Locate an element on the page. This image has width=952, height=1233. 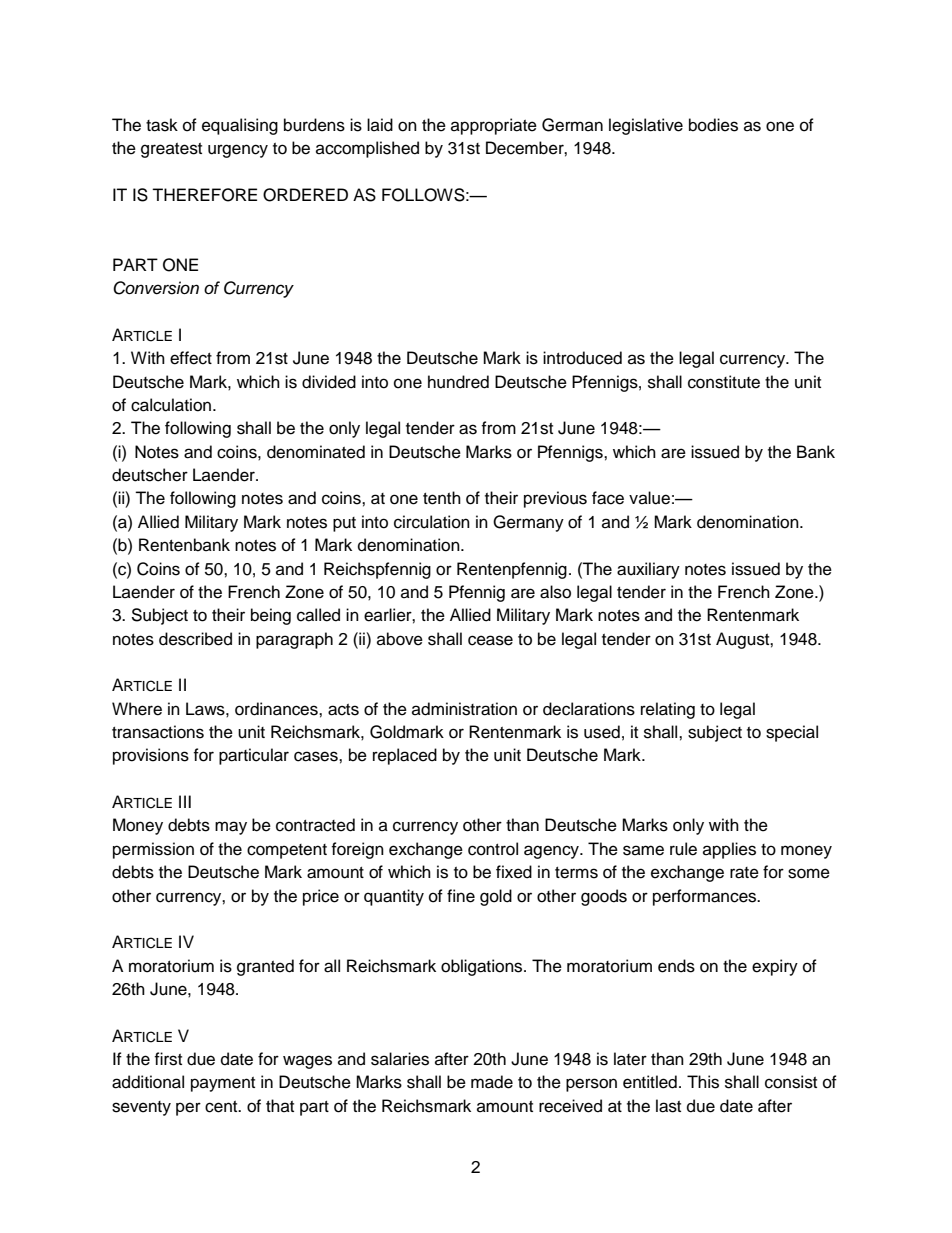
hundred is located at coordinates (458, 382).
